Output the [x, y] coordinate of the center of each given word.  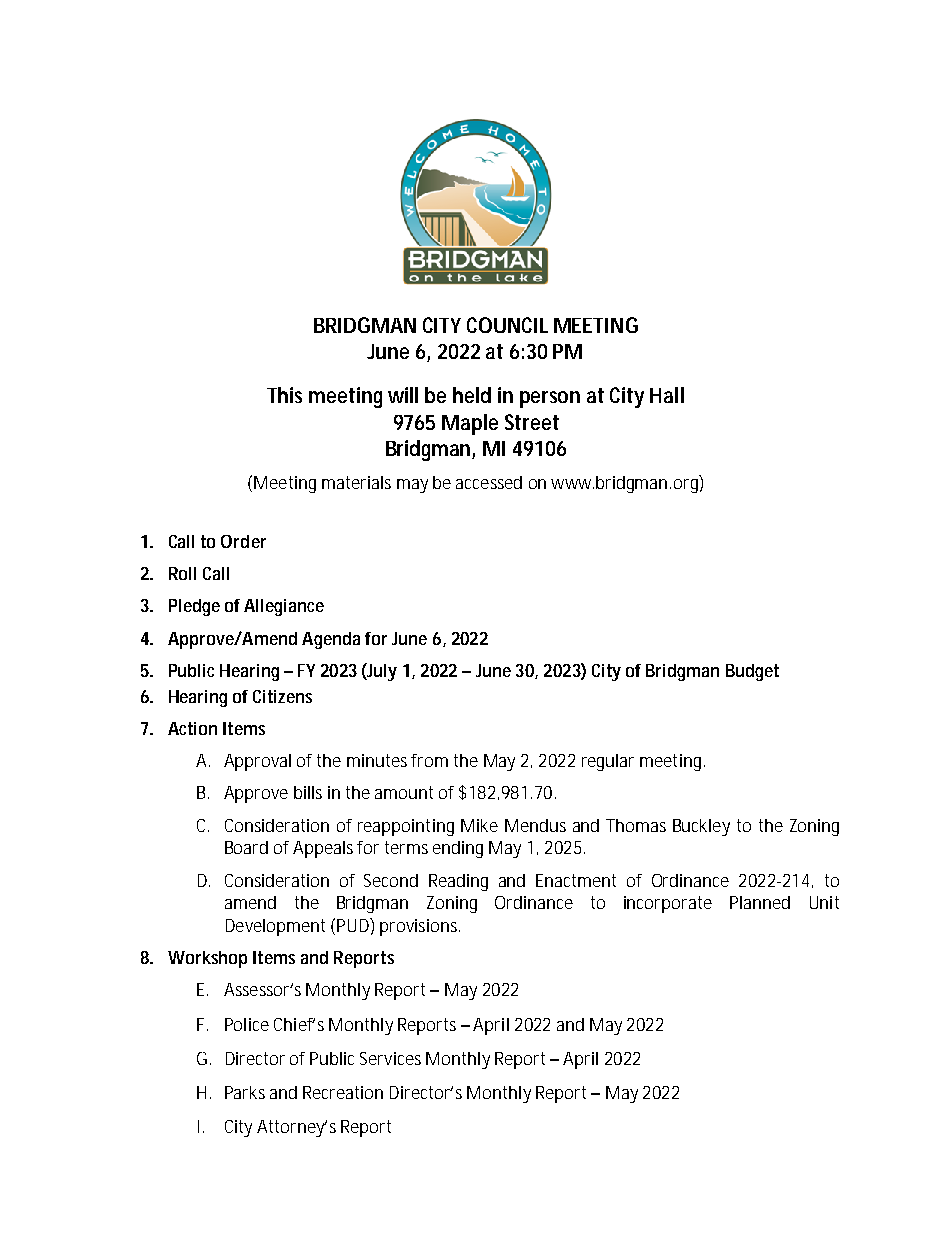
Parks [245, 1092]
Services [390, 1058]
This [284, 395]
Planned [760, 902]
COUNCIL [507, 325]
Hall [667, 395]
